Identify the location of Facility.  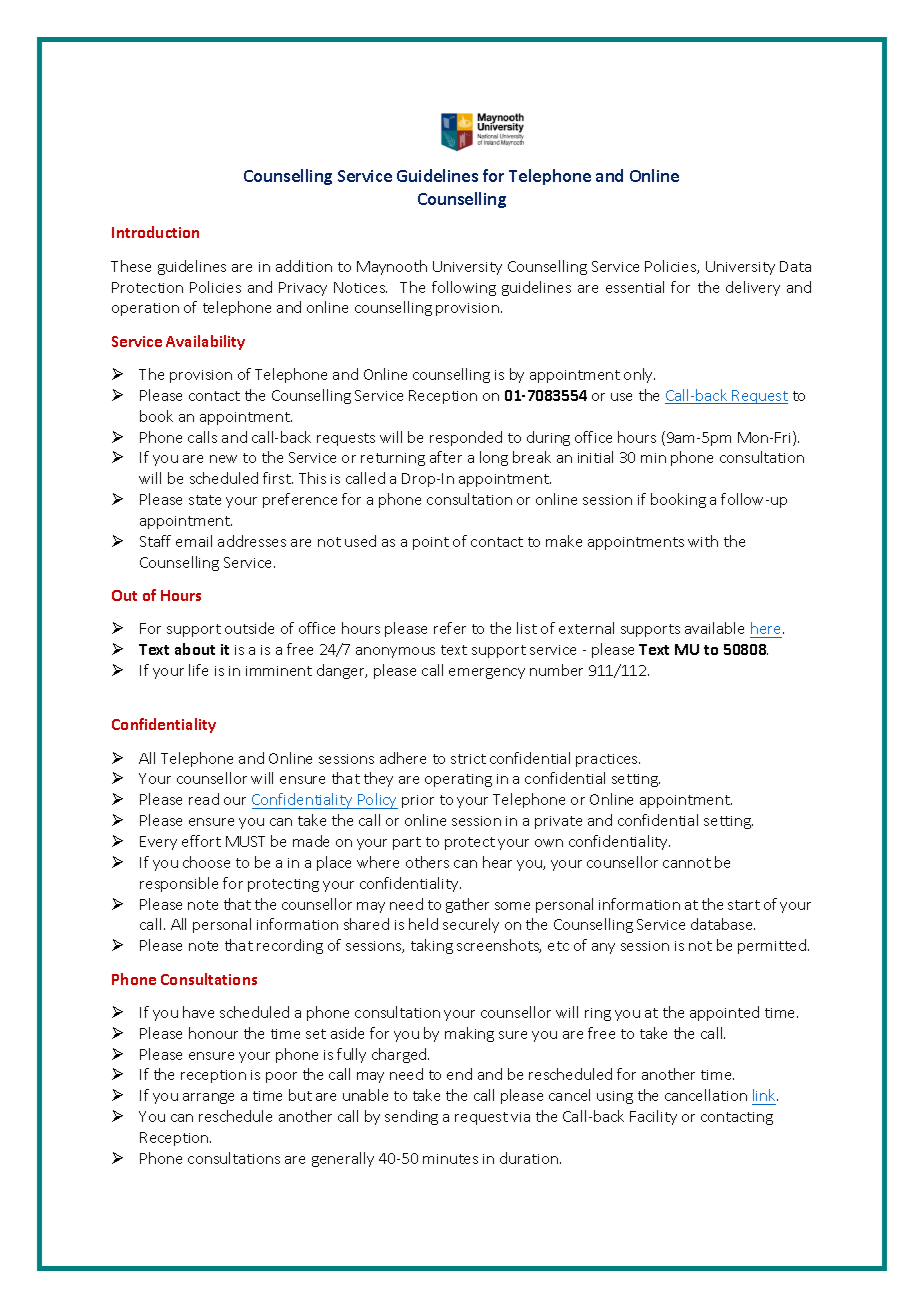
(653, 1117).
